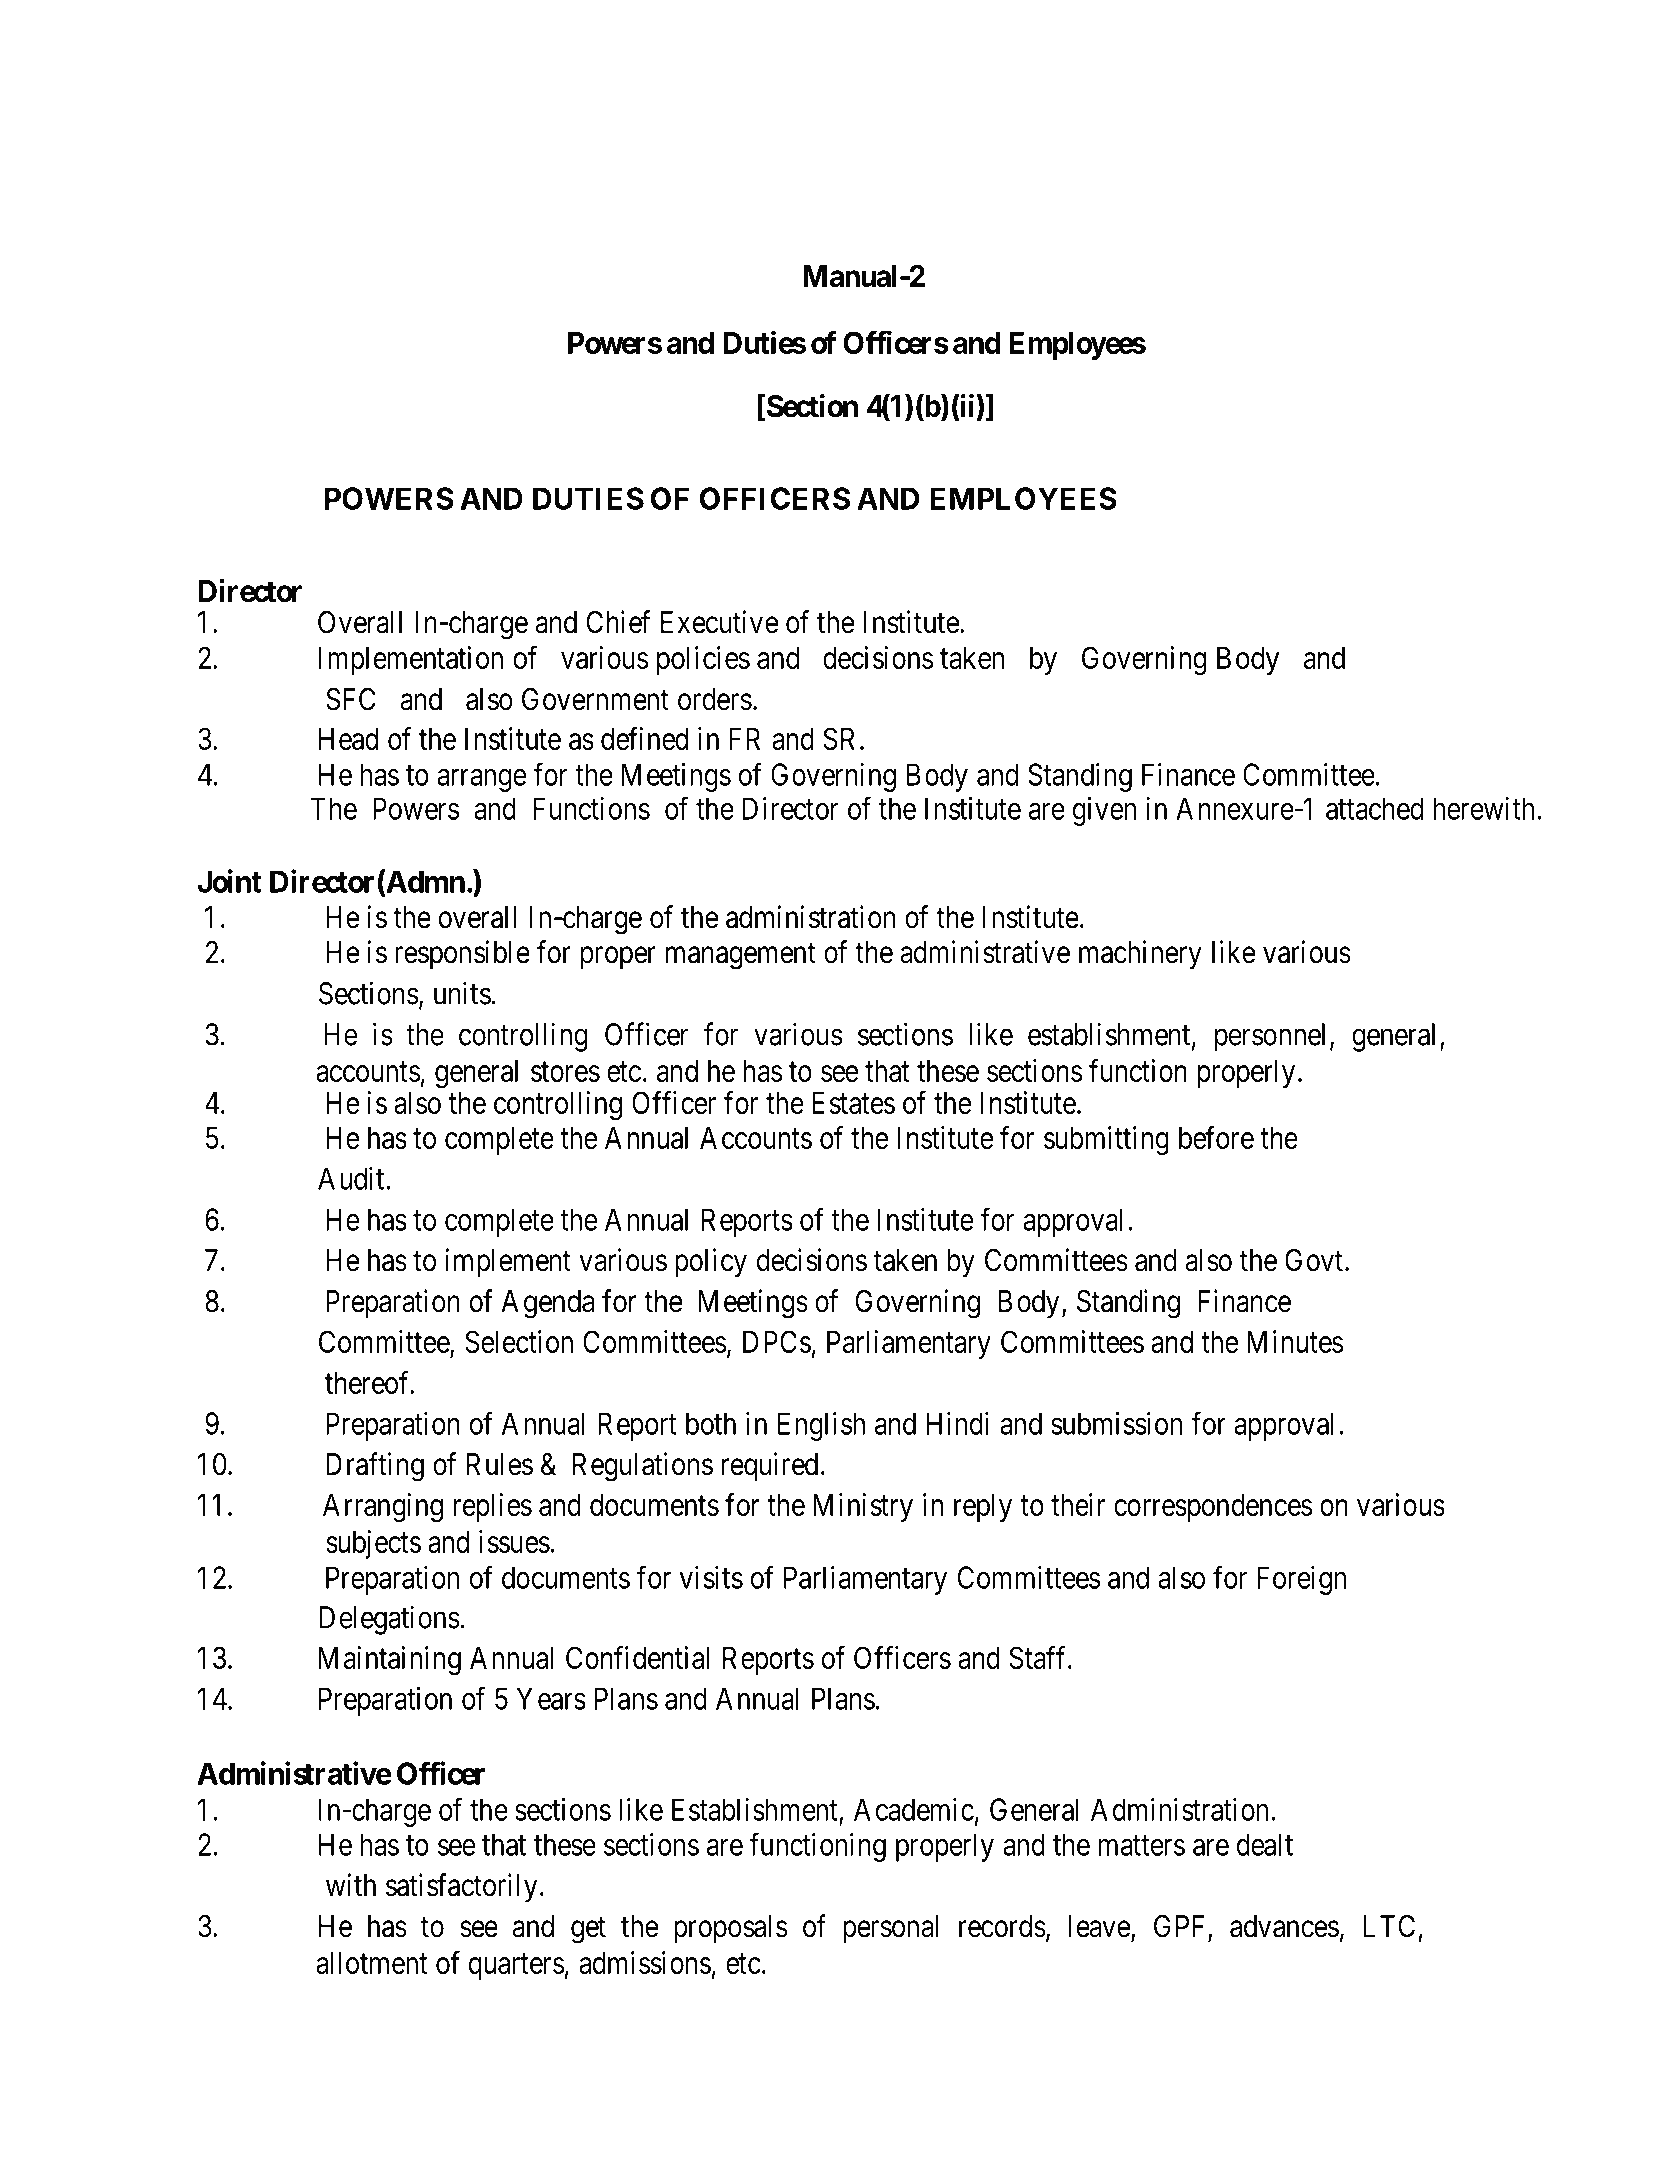 Image resolution: width=1672 pixels, height=2164 pixels. What do you see at coordinates (1265, 1844) in the image?
I see `dealt` at bounding box center [1265, 1844].
